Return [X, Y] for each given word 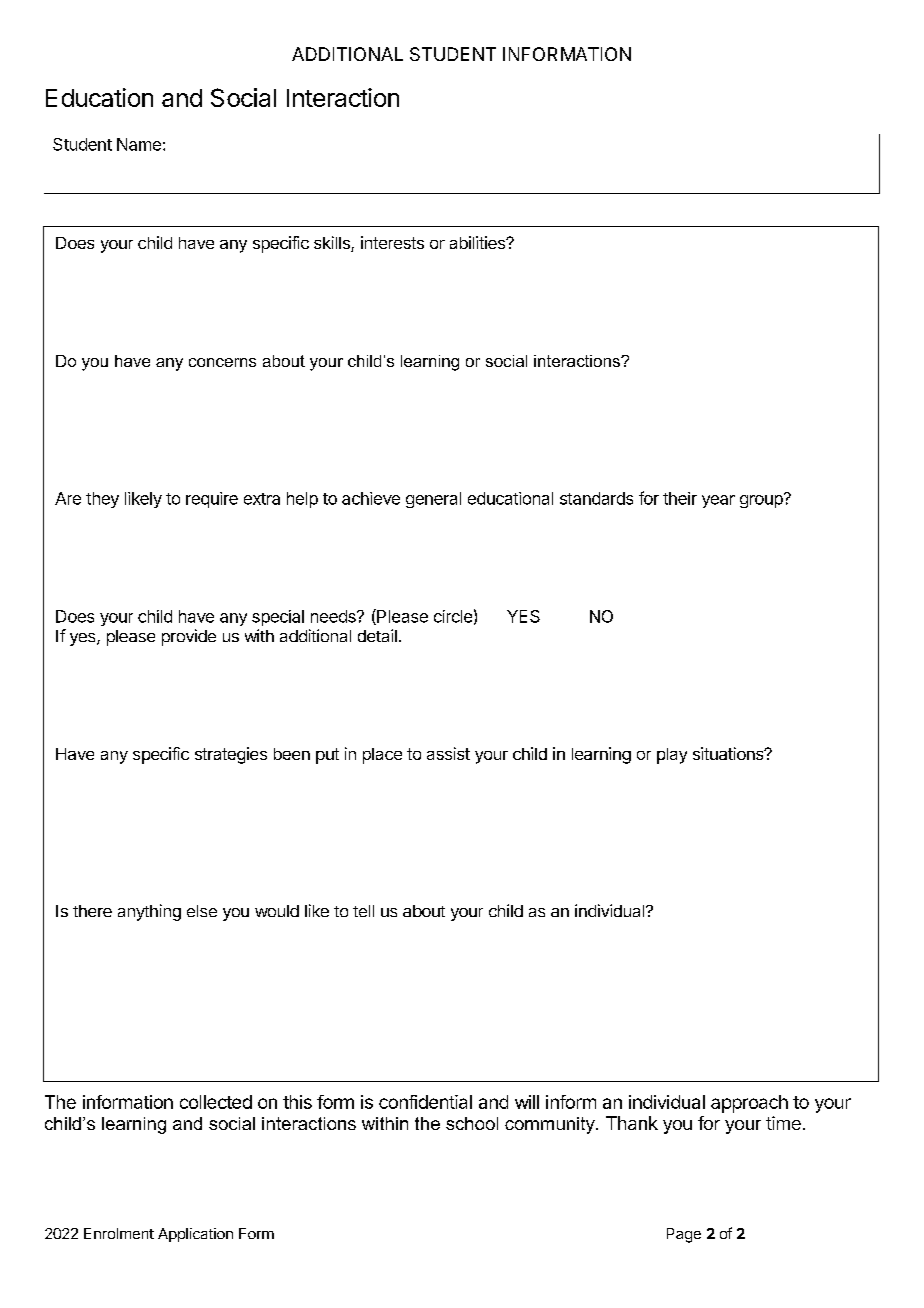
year [718, 501]
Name [139, 144]
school [472, 1123]
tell [363, 911]
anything [149, 912]
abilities [478, 242]
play [672, 756]
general [433, 500]
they [102, 500]
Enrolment [119, 1233]
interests [392, 242]
